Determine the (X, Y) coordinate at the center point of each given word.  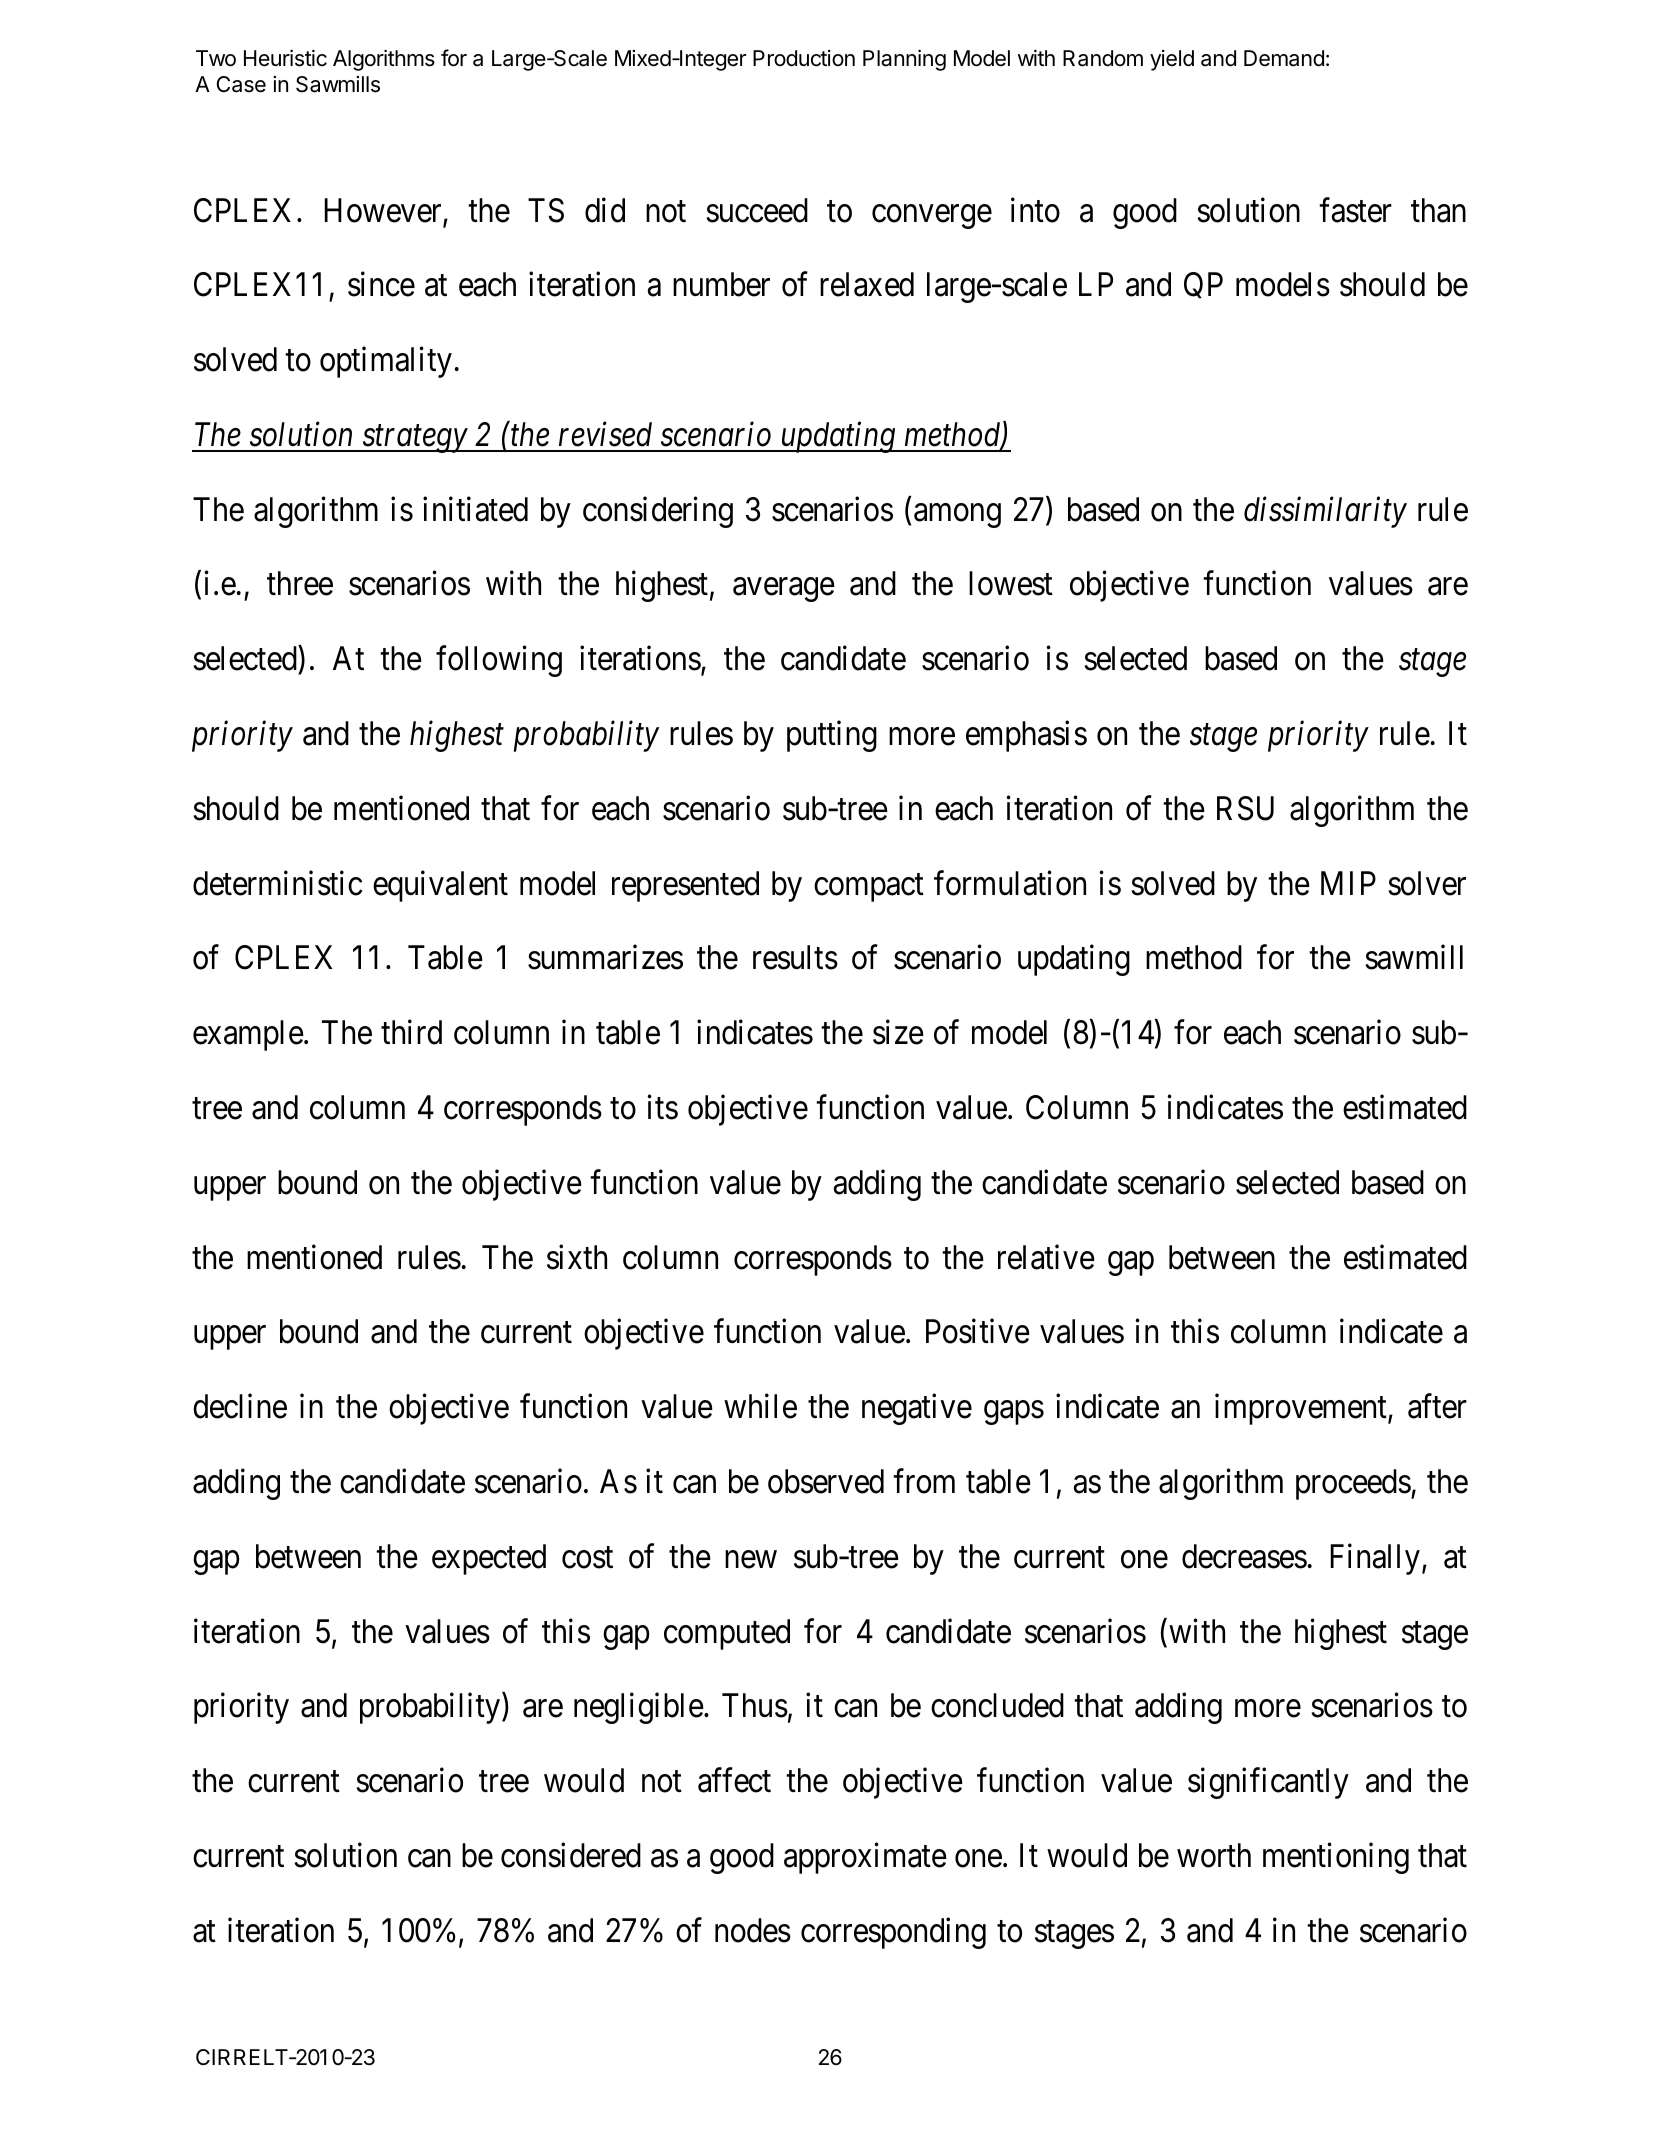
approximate (865, 1858)
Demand (1284, 58)
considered (571, 1855)
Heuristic (285, 58)
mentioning (1336, 1858)
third (411, 1032)
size (898, 1032)
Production (804, 58)
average (784, 590)
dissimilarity (1325, 512)
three (300, 583)
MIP (1348, 883)
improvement (1302, 1409)
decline (240, 1406)
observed (826, 1481)
